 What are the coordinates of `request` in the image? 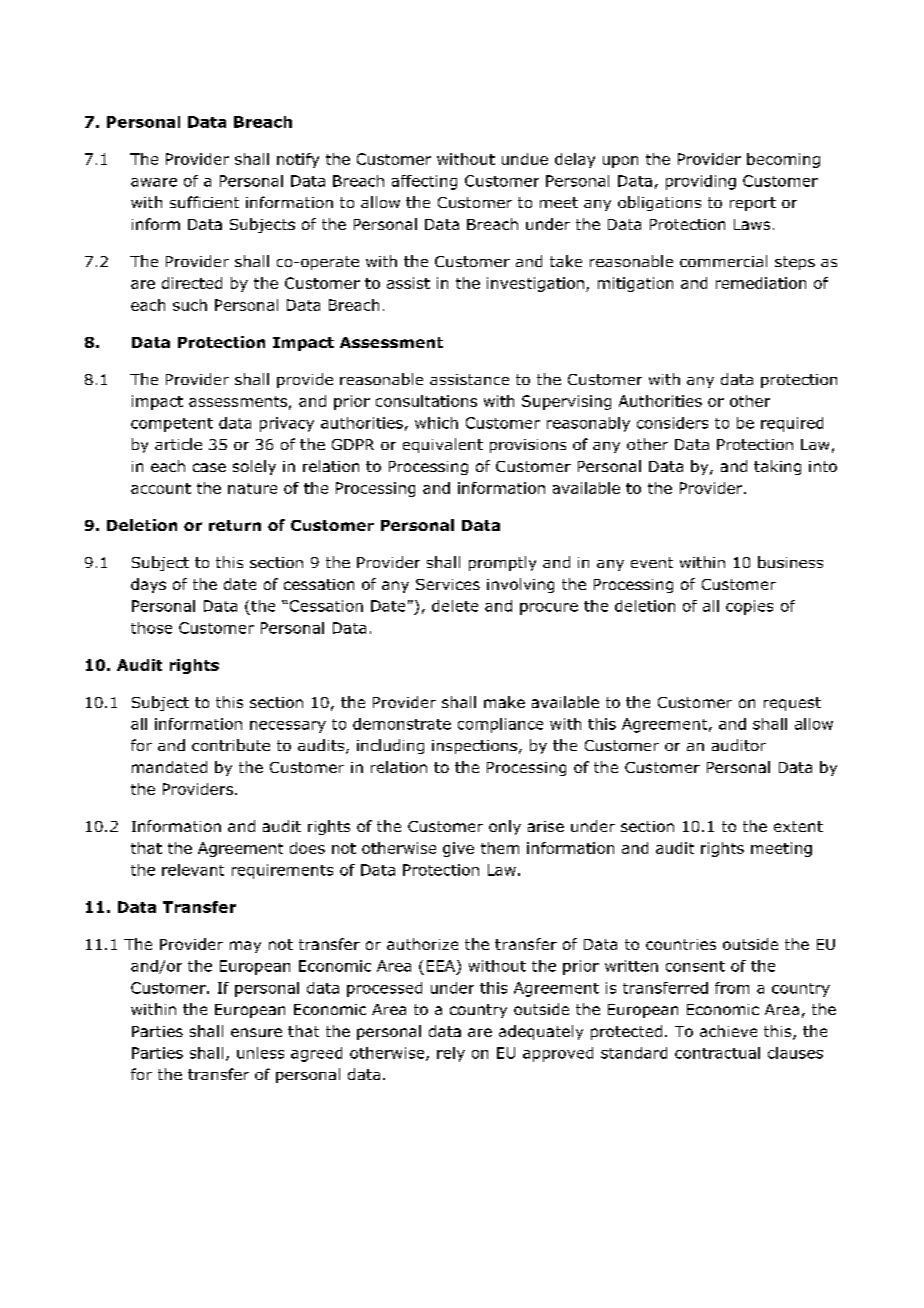 It's located at (792, 704).
